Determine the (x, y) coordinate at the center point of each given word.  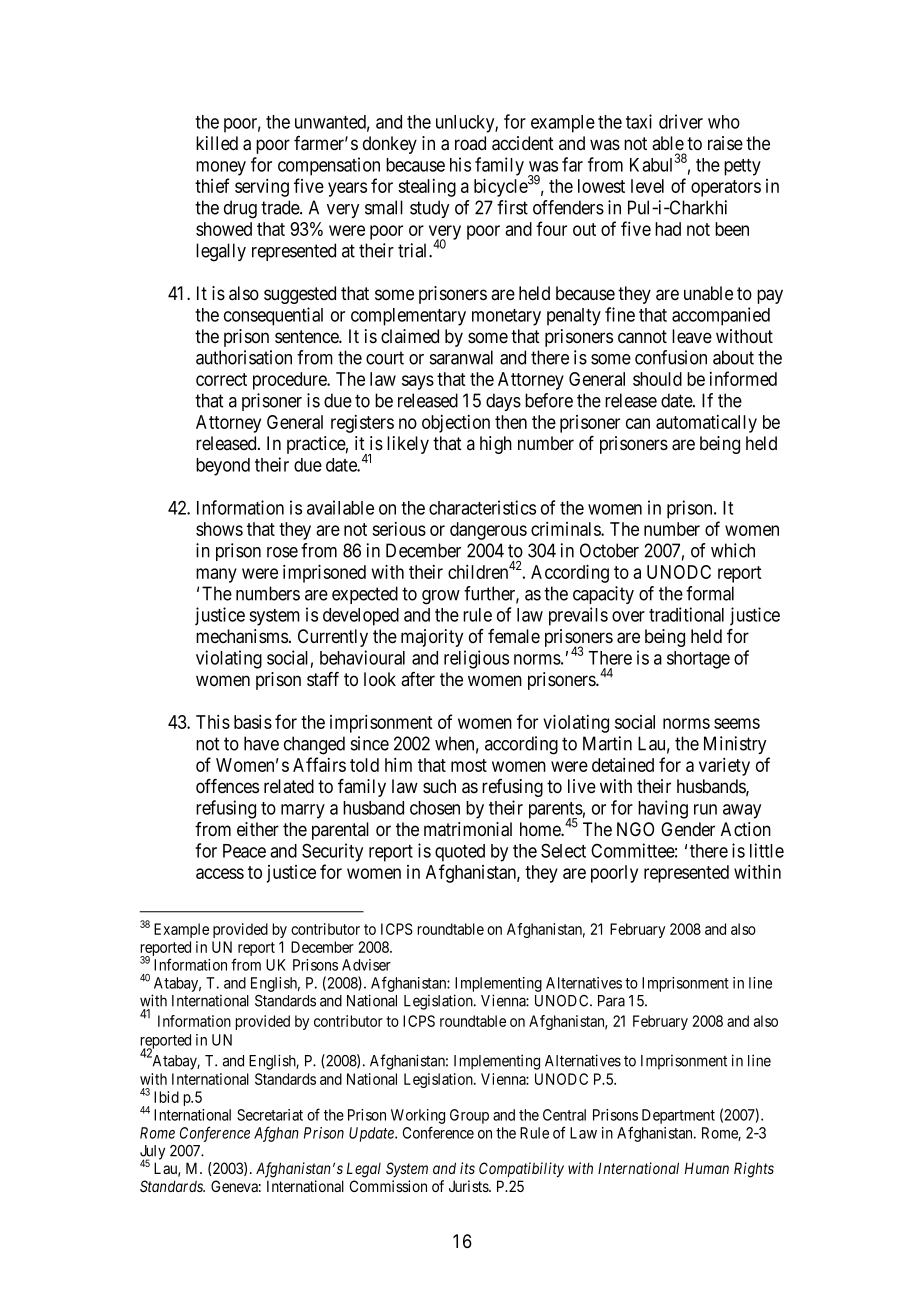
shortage (698, 660)
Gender (688, 829)
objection (456, 424)
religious (476, 659)
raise (725, 143)
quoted (460, 853)
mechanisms (242, 636)
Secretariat (270, 1115)
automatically (706, 424)
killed (217, 143)
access (220, 873)
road (470, 143)
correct (221, 379)
